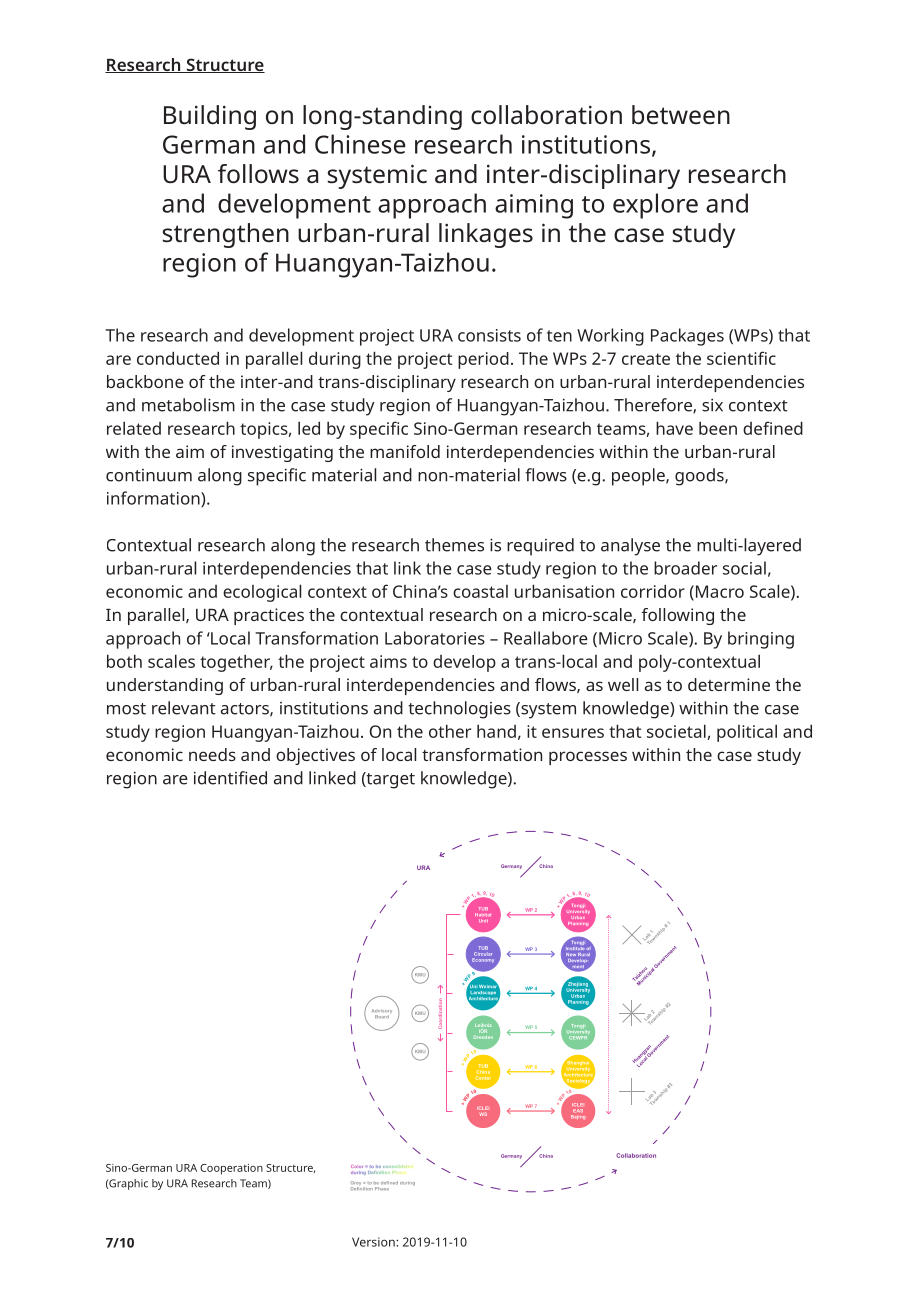  Describe the element at coordinates (230, 778) in the screenshot. I see `identified` at that location.
